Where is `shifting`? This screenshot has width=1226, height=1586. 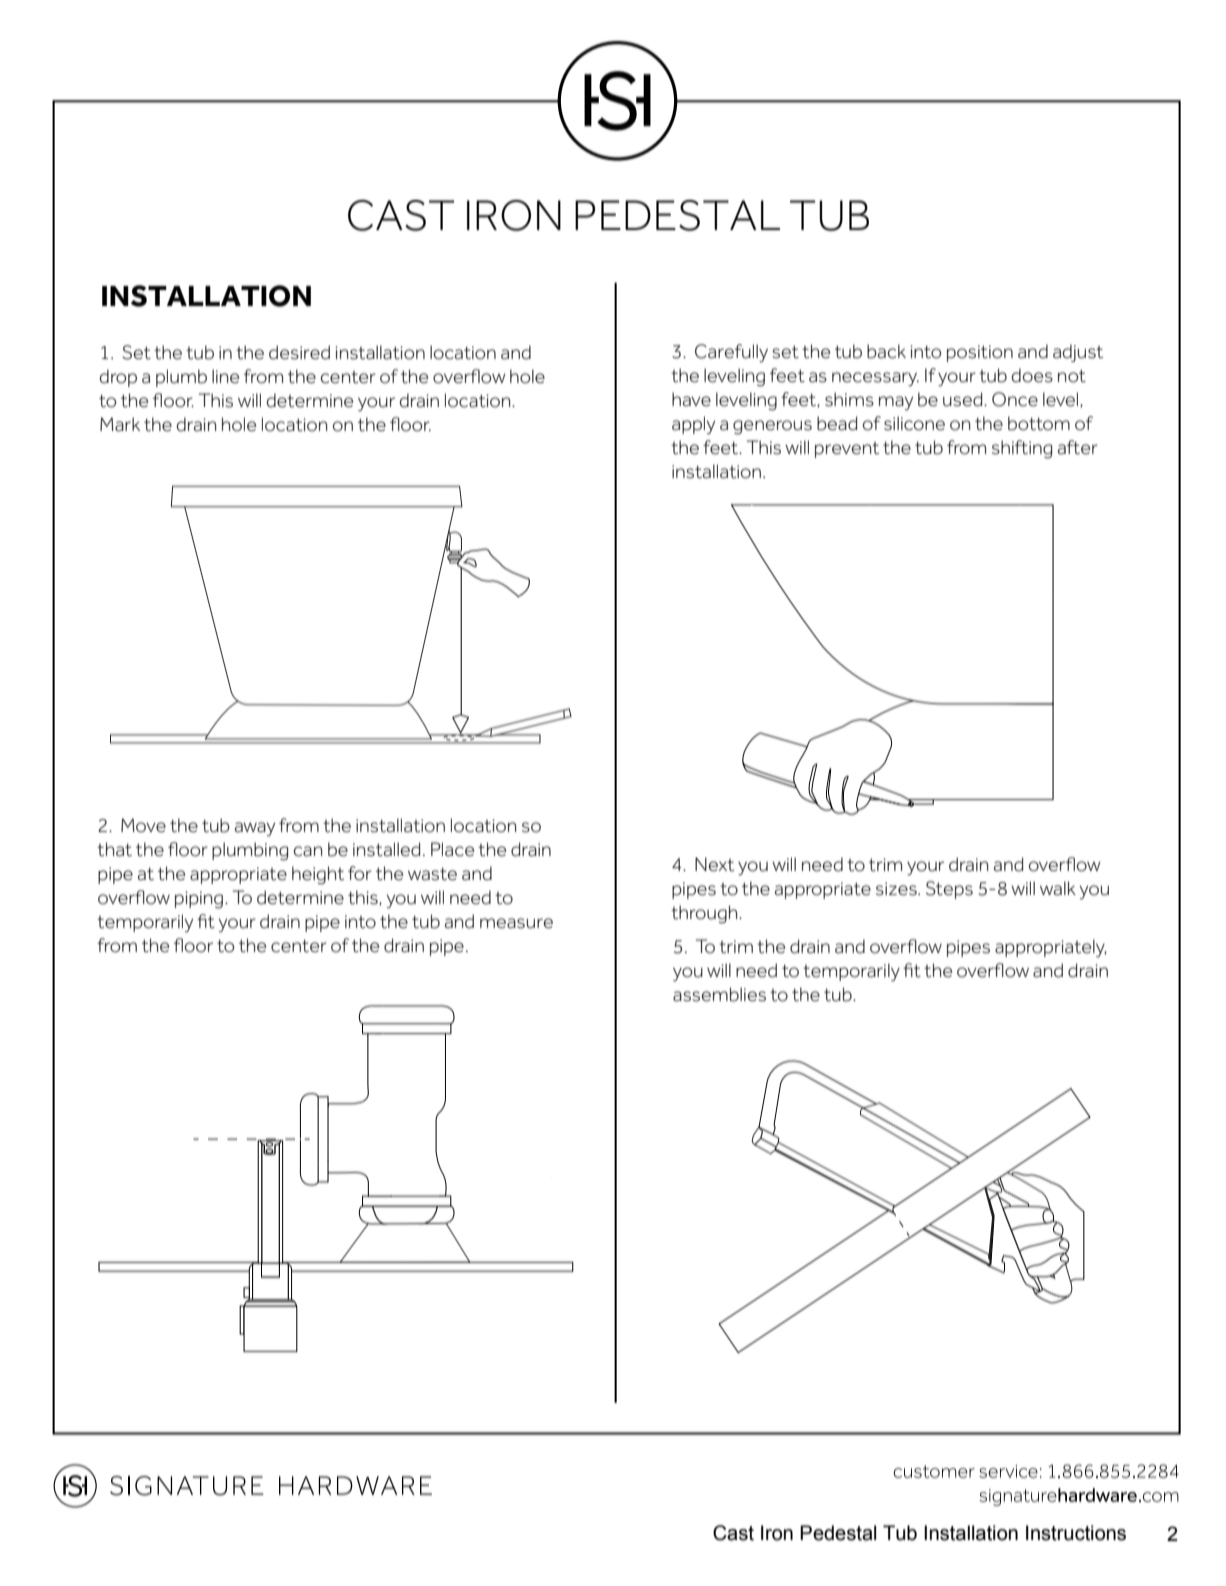
shifting is located at coordinates (1022, 449).
